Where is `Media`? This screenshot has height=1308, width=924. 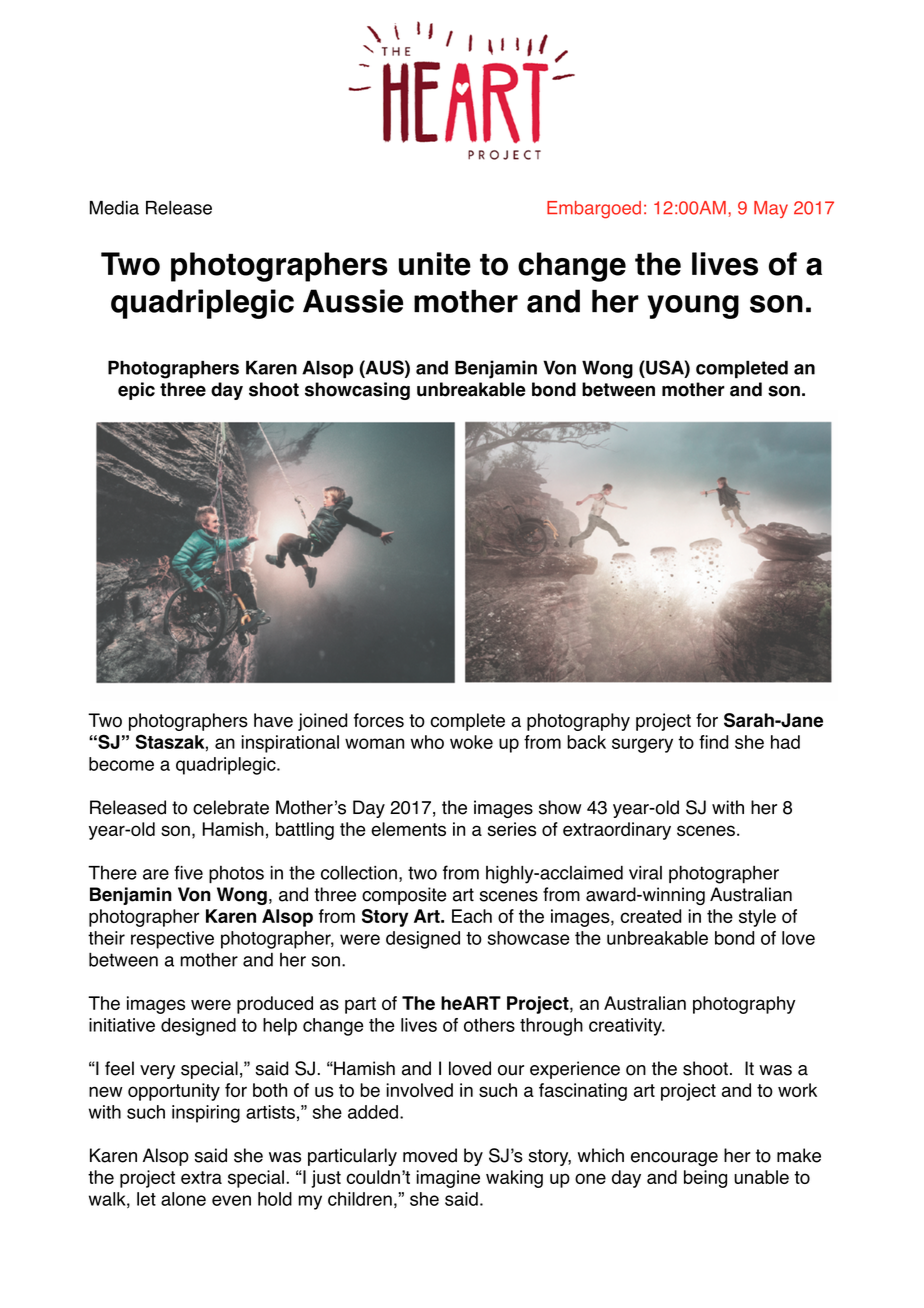 Media is located at coordinates (114, 207).
